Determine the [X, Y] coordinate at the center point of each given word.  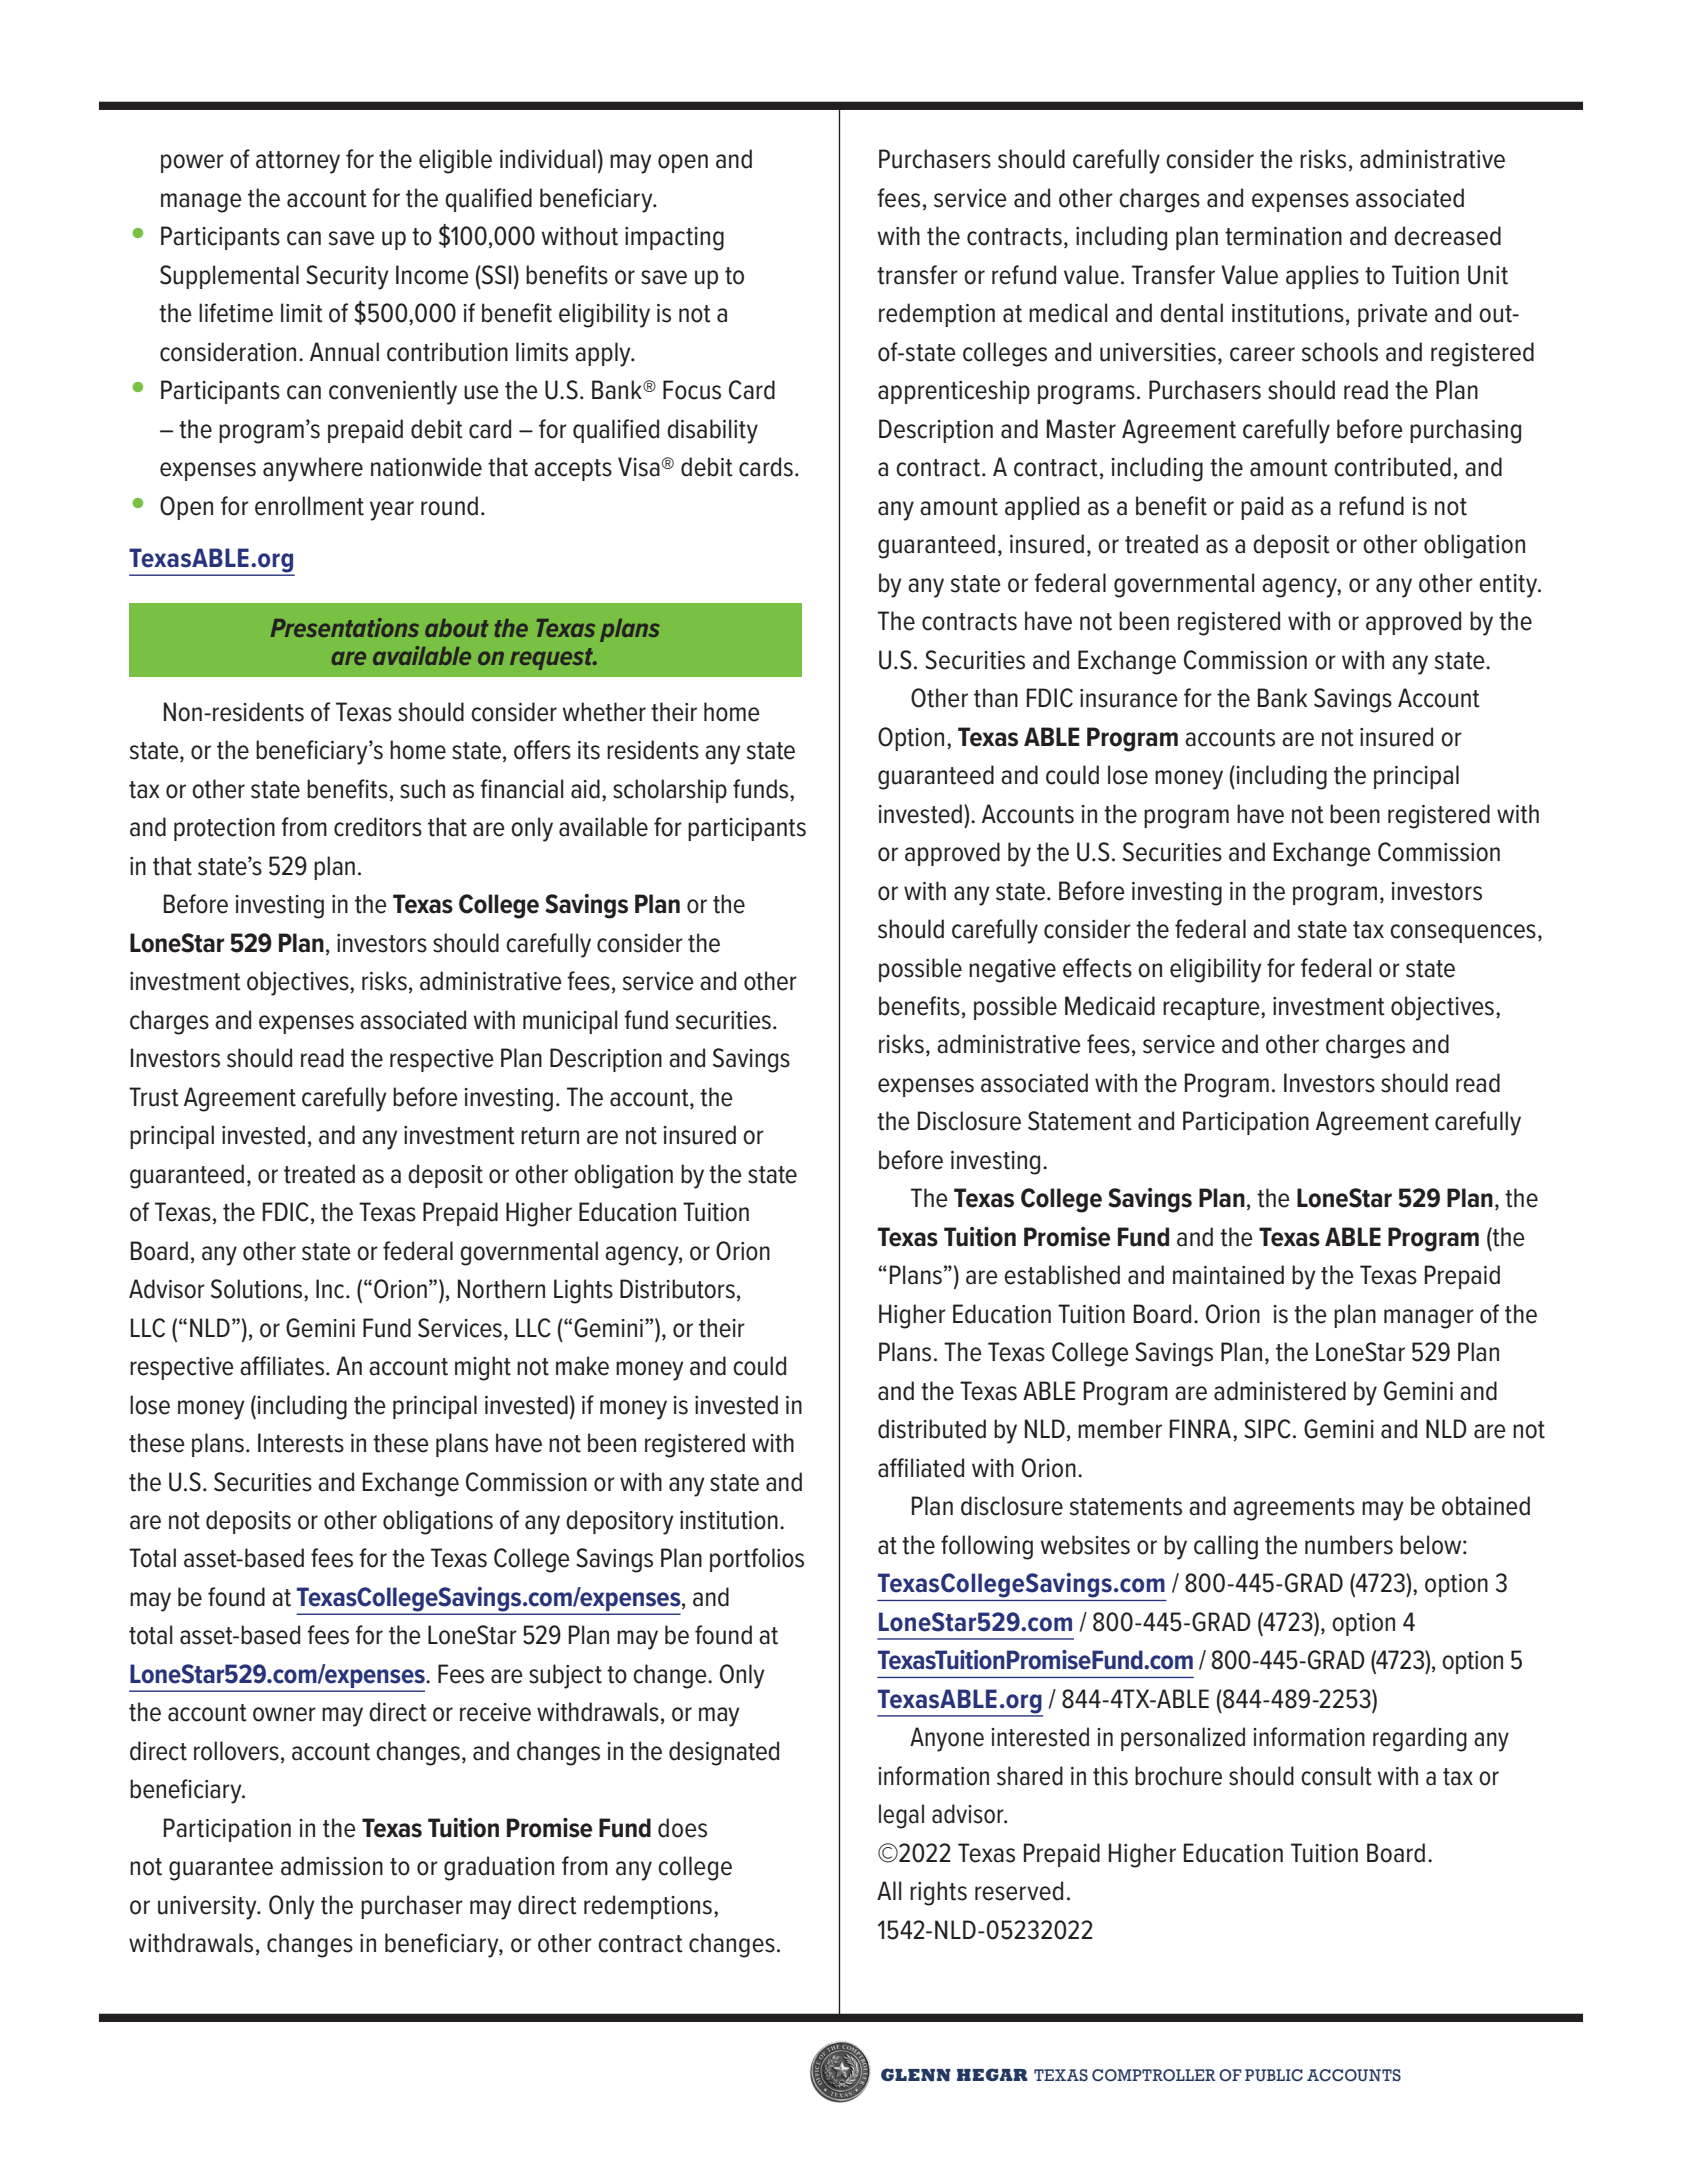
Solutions [258, 1290]
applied [1042, 508]
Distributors [677, 1289]
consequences [1463, 933]
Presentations [345, 627]
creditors [378, 827]
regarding [1420, 1739]
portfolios [757, 1560]
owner [284, 1714]
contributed [1392, 467]
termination [1283, 236]
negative [1012, 971]
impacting [674, 239]
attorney [298, 162]
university [208, 1908]
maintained [1228, 1275]
